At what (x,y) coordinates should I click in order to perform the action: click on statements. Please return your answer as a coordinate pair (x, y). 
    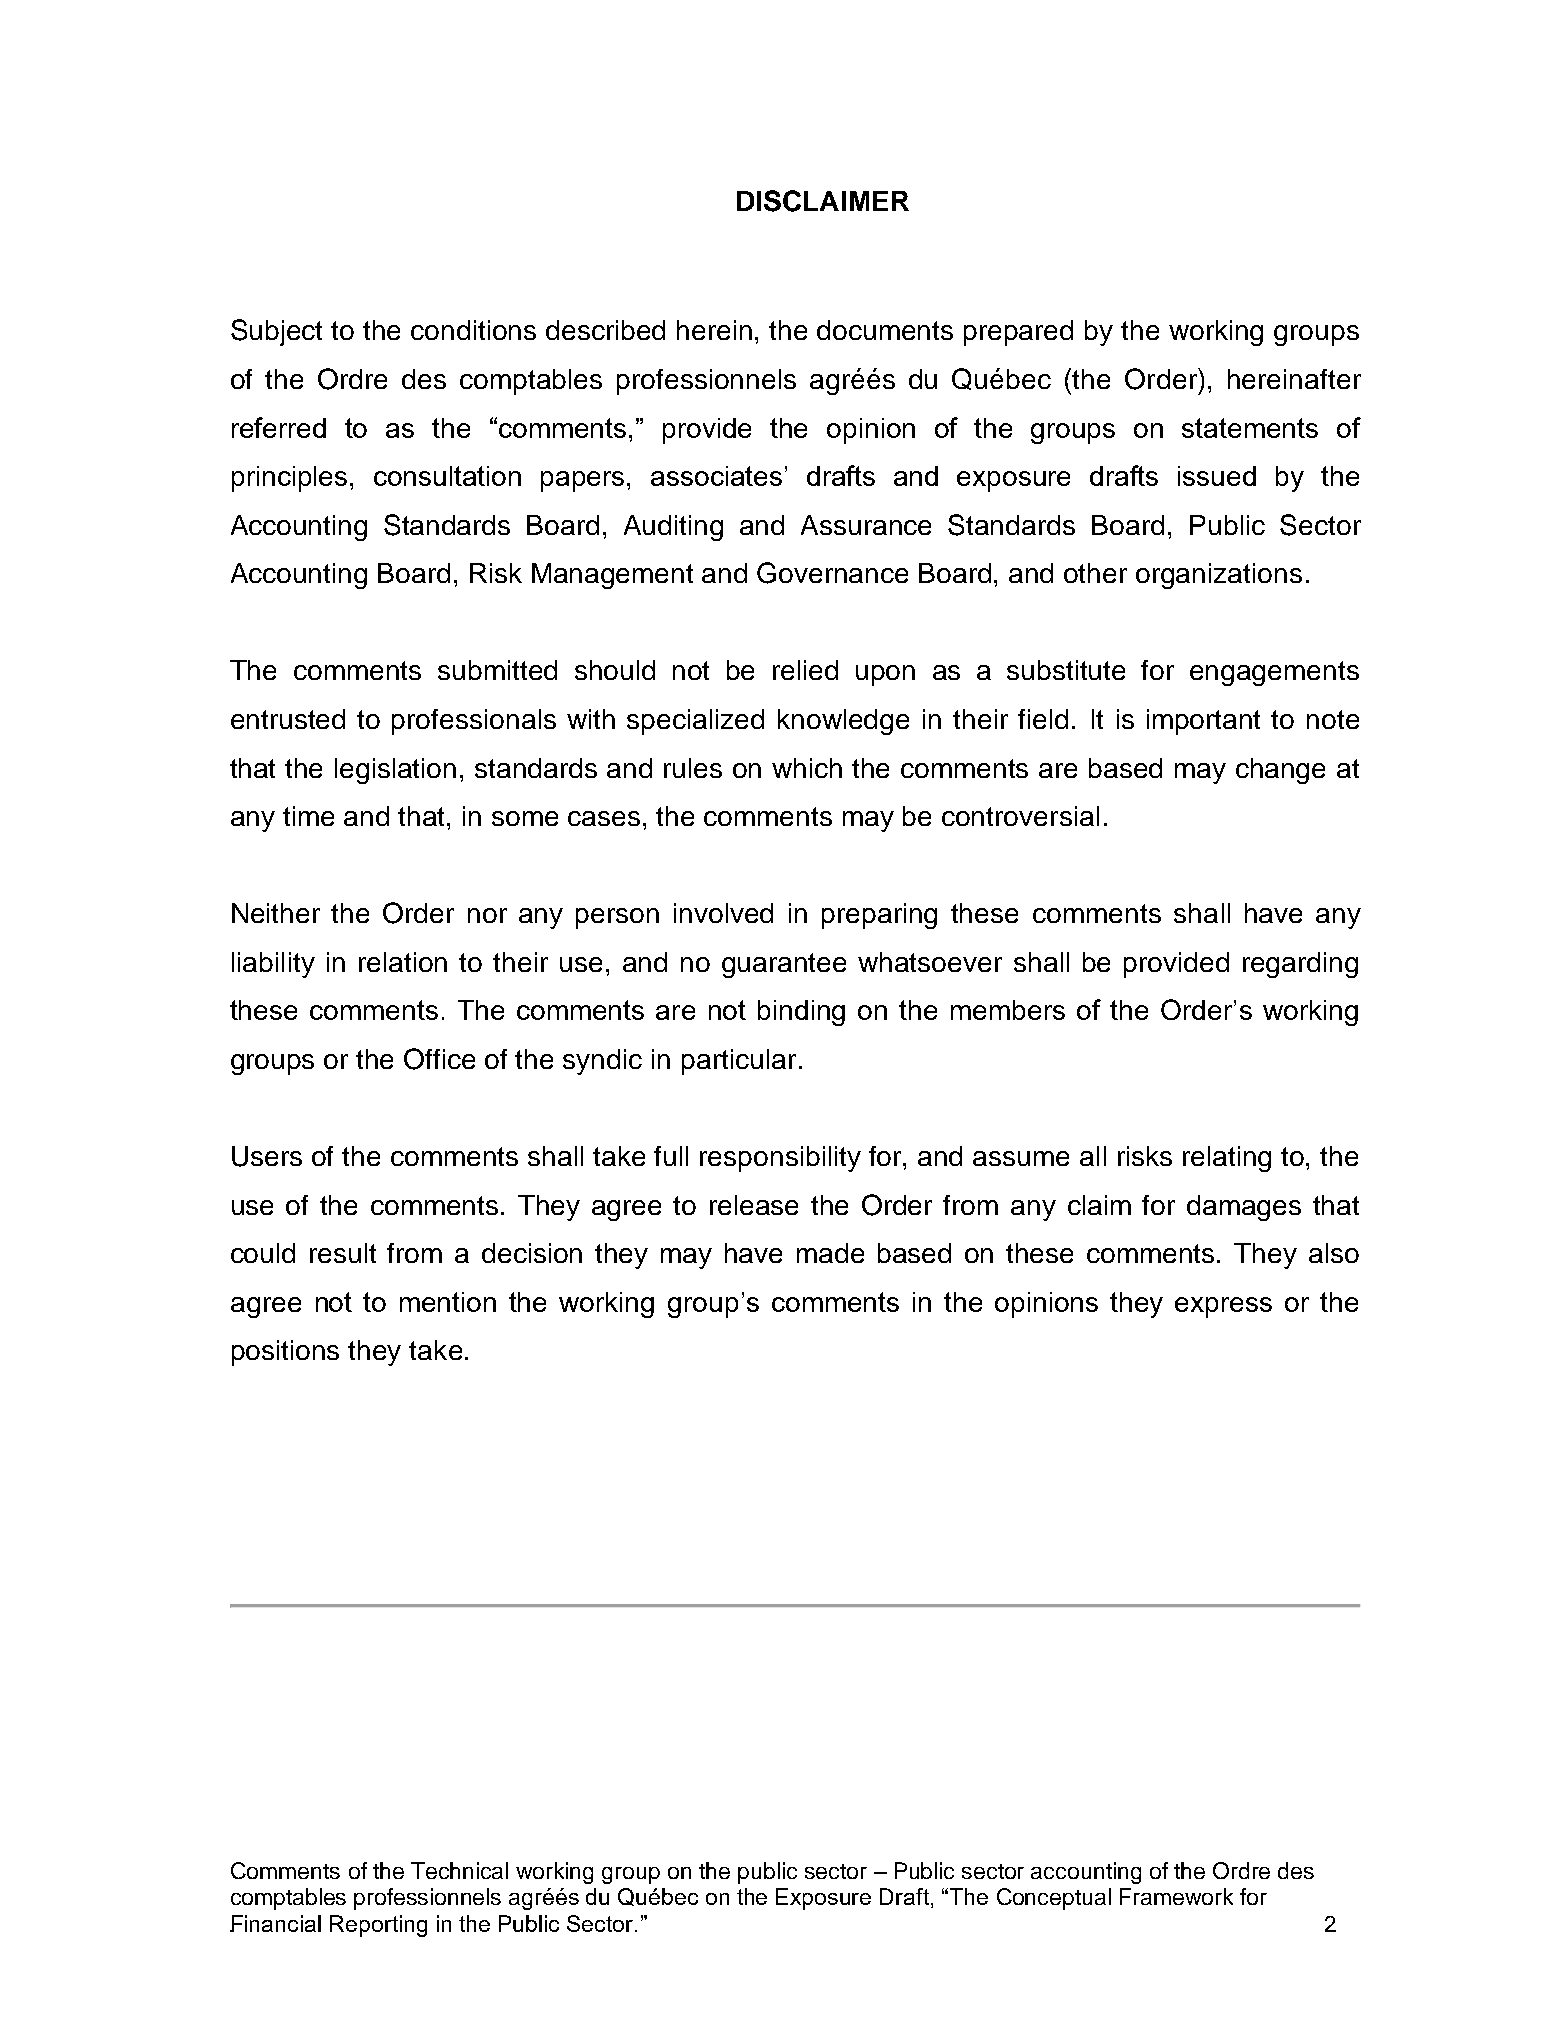
    Looking at the image, I should click on (1250, 428).
